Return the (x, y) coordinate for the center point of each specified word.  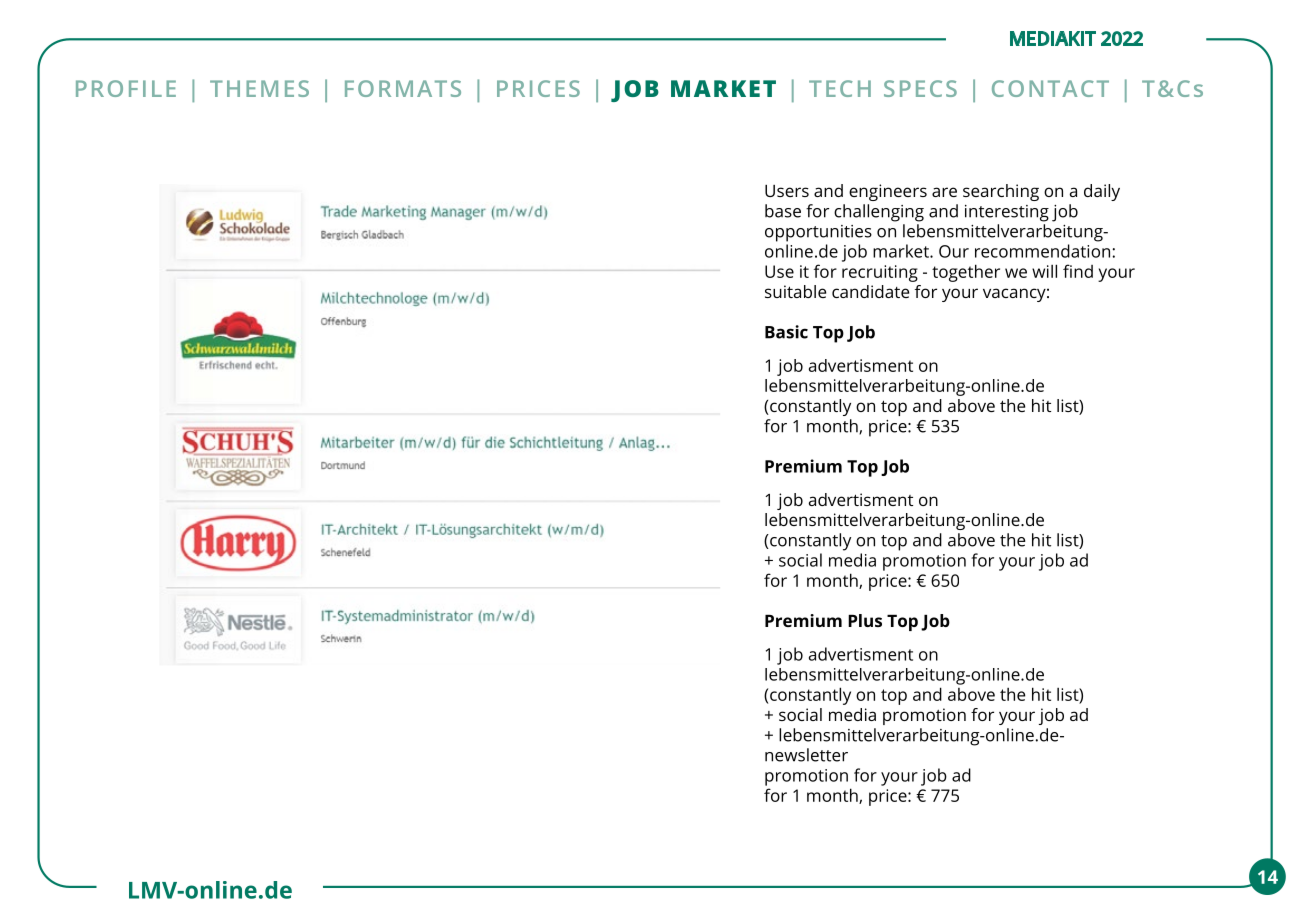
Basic (786, 332)
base (783, 211)
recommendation (1044, 251)
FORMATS (403, 88)
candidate (870, 291)
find (1078, 271)
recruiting (880, 273)
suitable (795, 291)
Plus (865, 620)
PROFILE (126, 88)
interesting (1007, 213)
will (1044, 271)
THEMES (259, 88)
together (966, 273)
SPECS (920, 88)
